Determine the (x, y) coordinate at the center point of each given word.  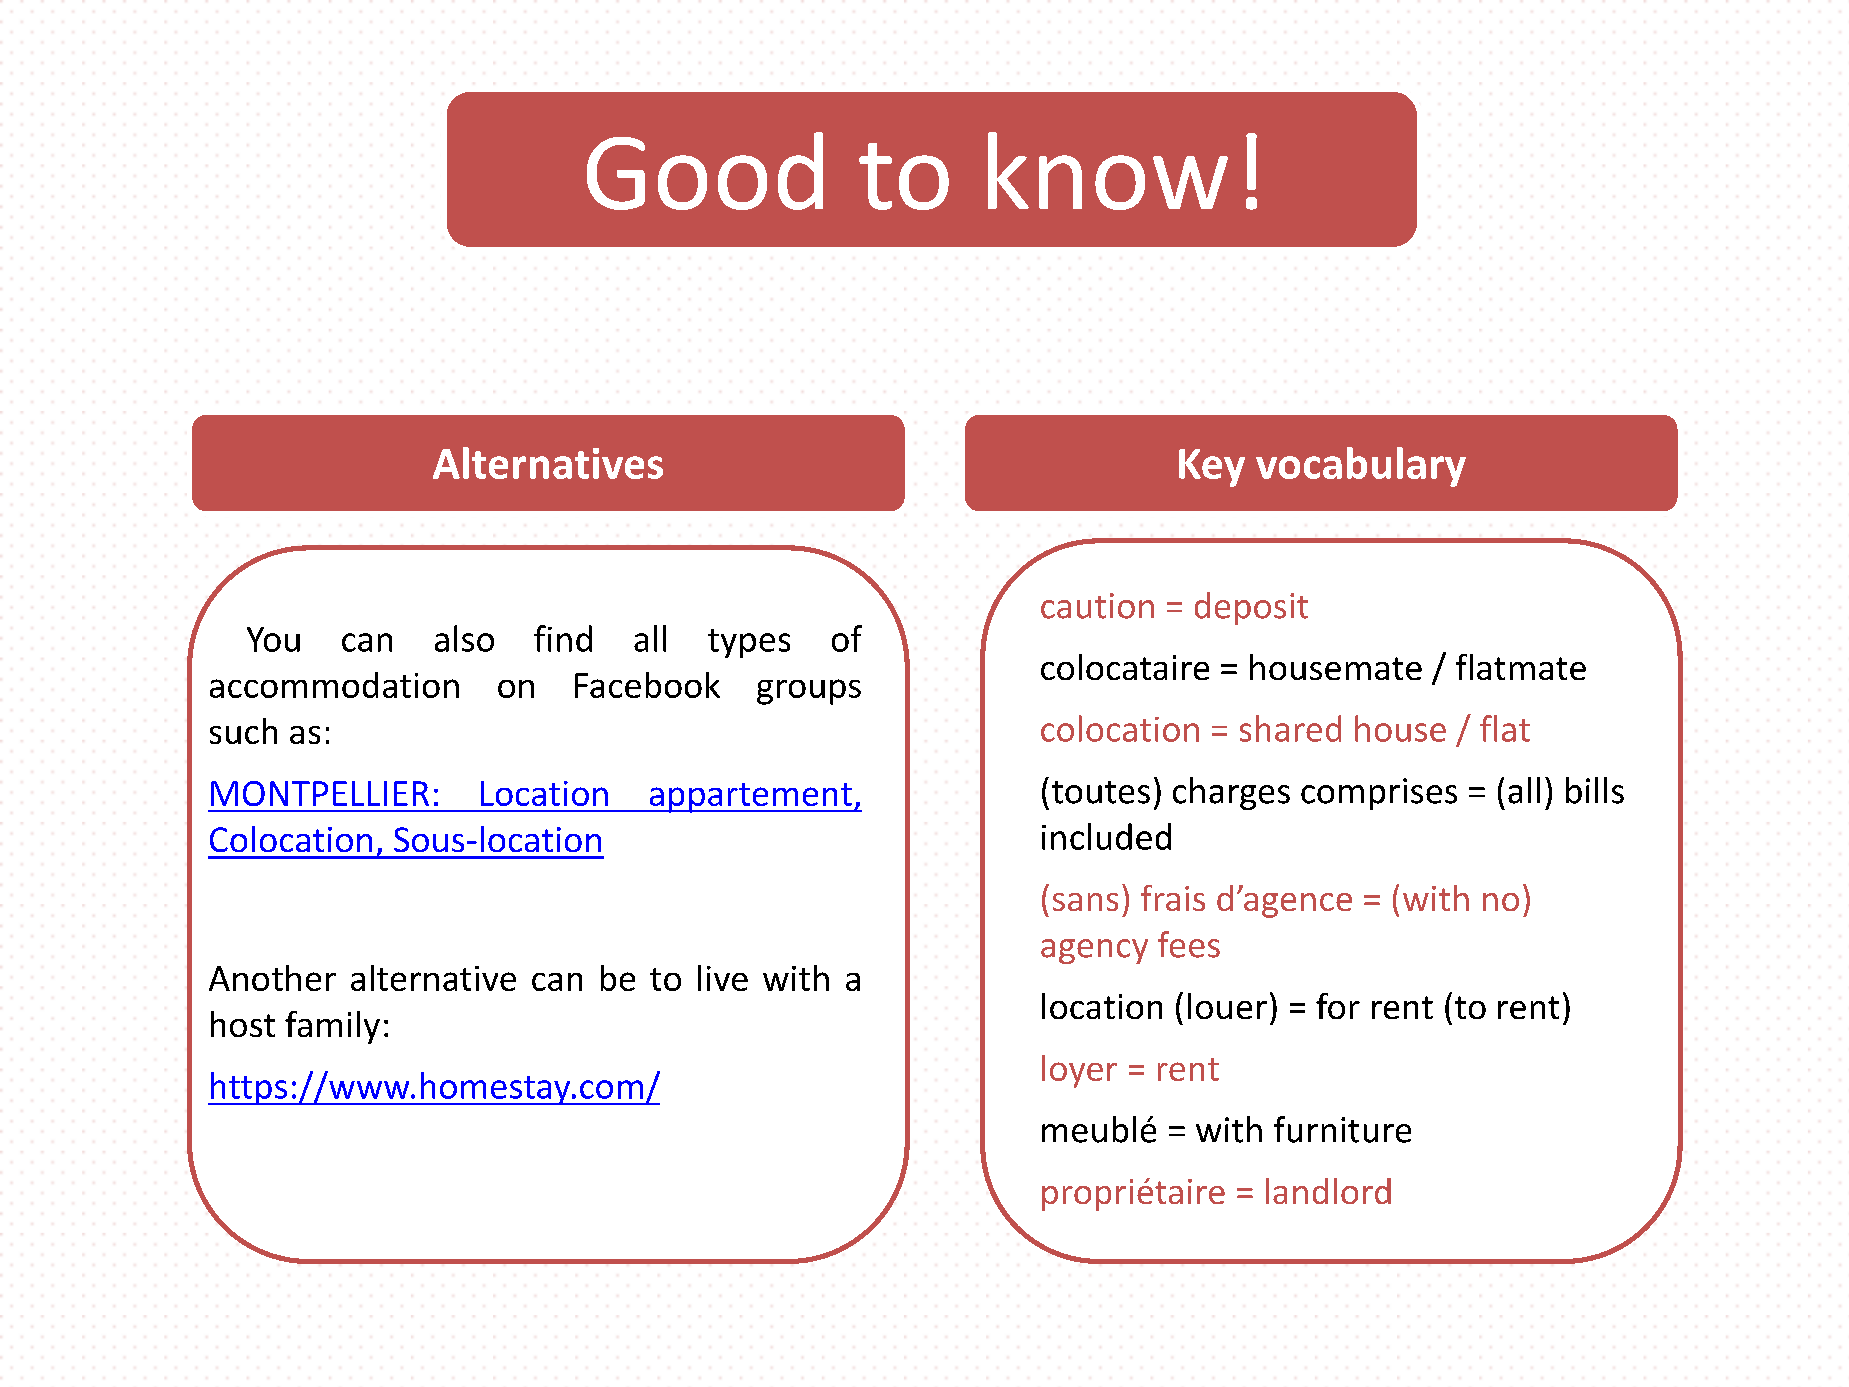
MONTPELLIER (320, 793)
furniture (1342, 1129)
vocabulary (1361, 467)
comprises (1379, 794)
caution (1097, 606)
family (332, 1027)
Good (705, 171)
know (1108, 171)
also (464, 638)
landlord (1328, 1191)
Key (1212, 468)
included (1106, 836)
